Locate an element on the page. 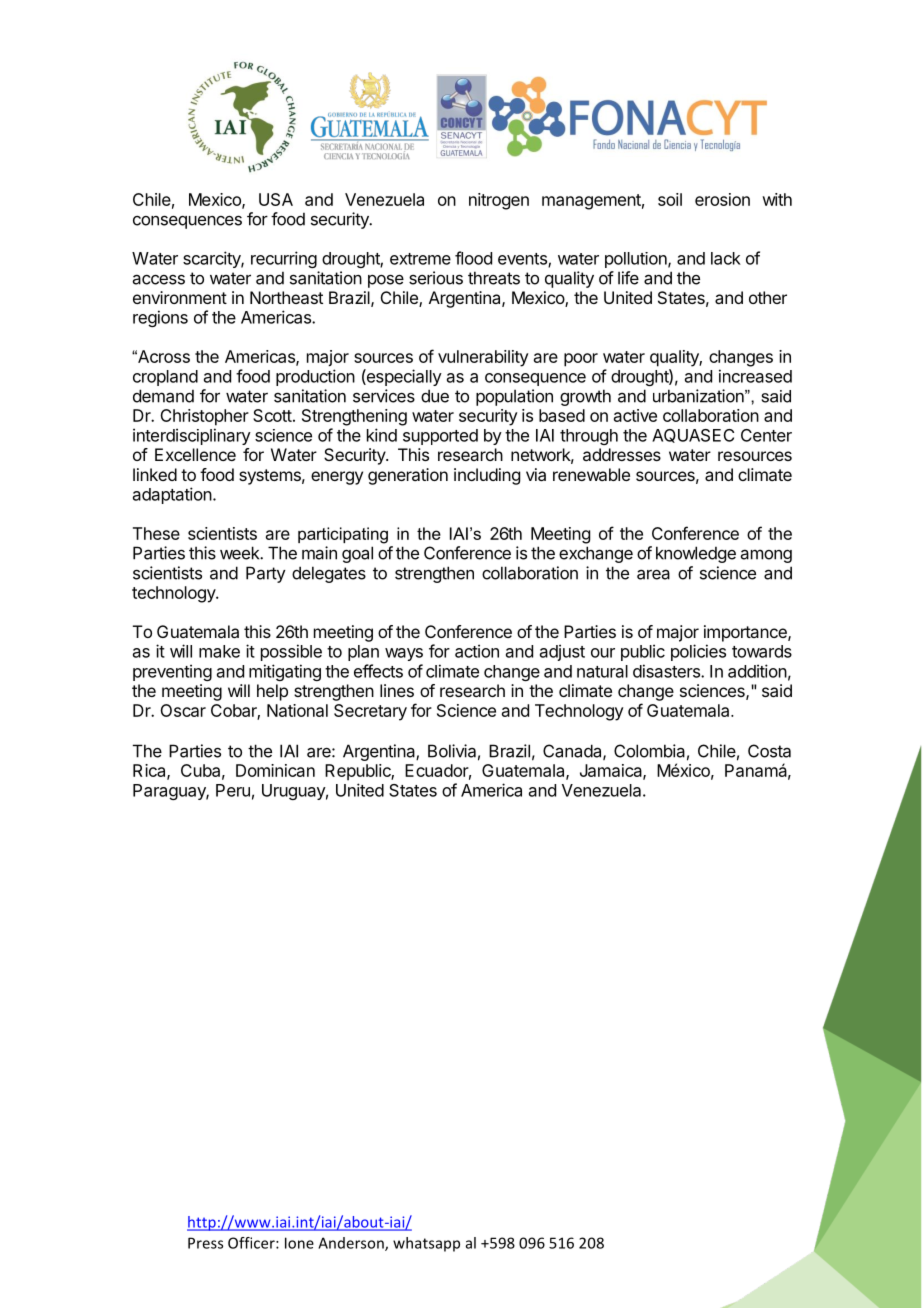  flood is located at coordinates (473, 258).
